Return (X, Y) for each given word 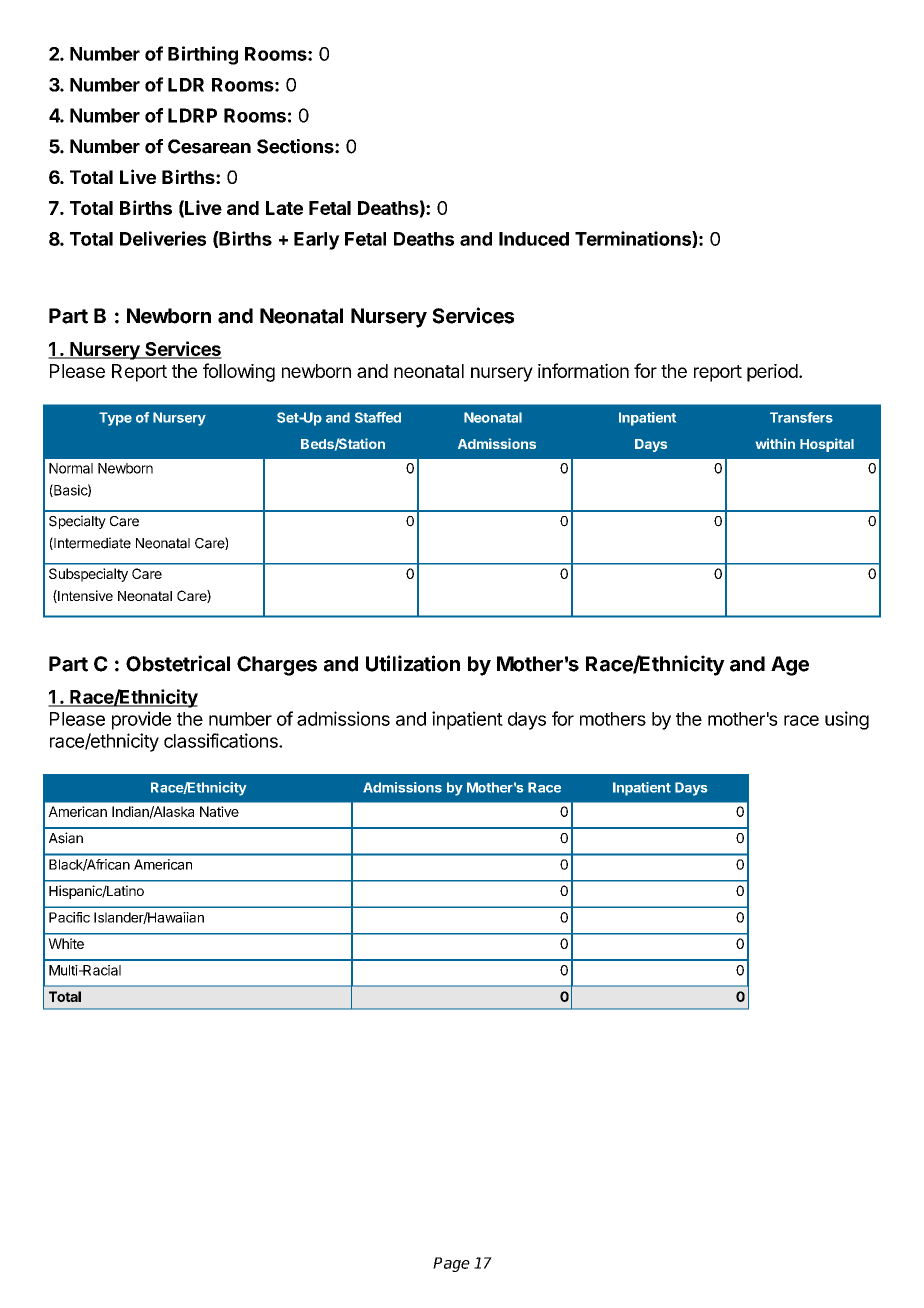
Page (451, 1264)
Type (115, 419)
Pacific (69, 917)
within (775, 443)
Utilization (413, 663)
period (772, 373)
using (847, 720)
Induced (534, 239)
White (66, 943)
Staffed (378, 417)
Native (219, 811)
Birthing (203, 55)
